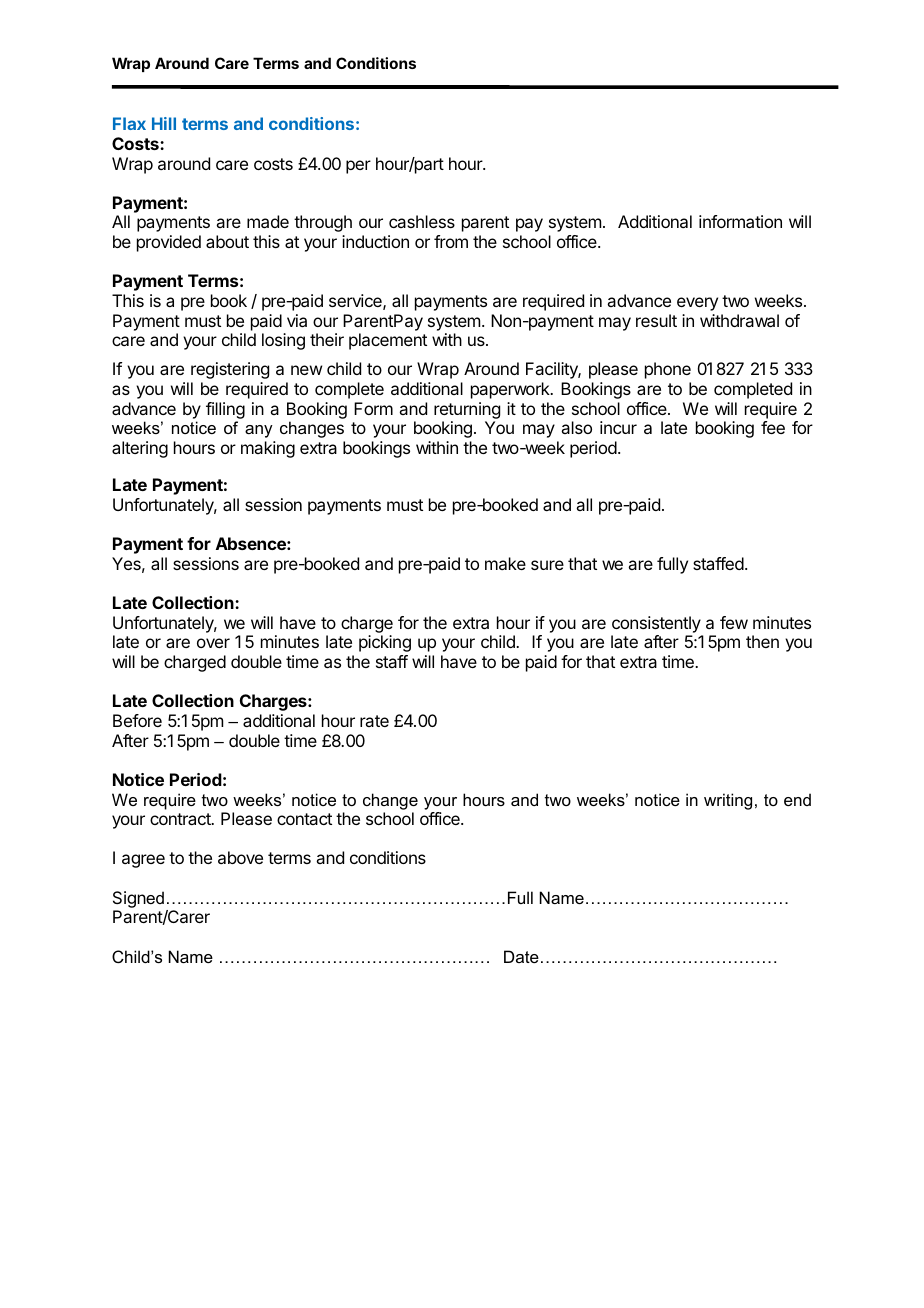 The image size is (924, 1308). What do you see at coordinates (521, 956) in the page?
I see `Date` at bounding box center [521, 956].
